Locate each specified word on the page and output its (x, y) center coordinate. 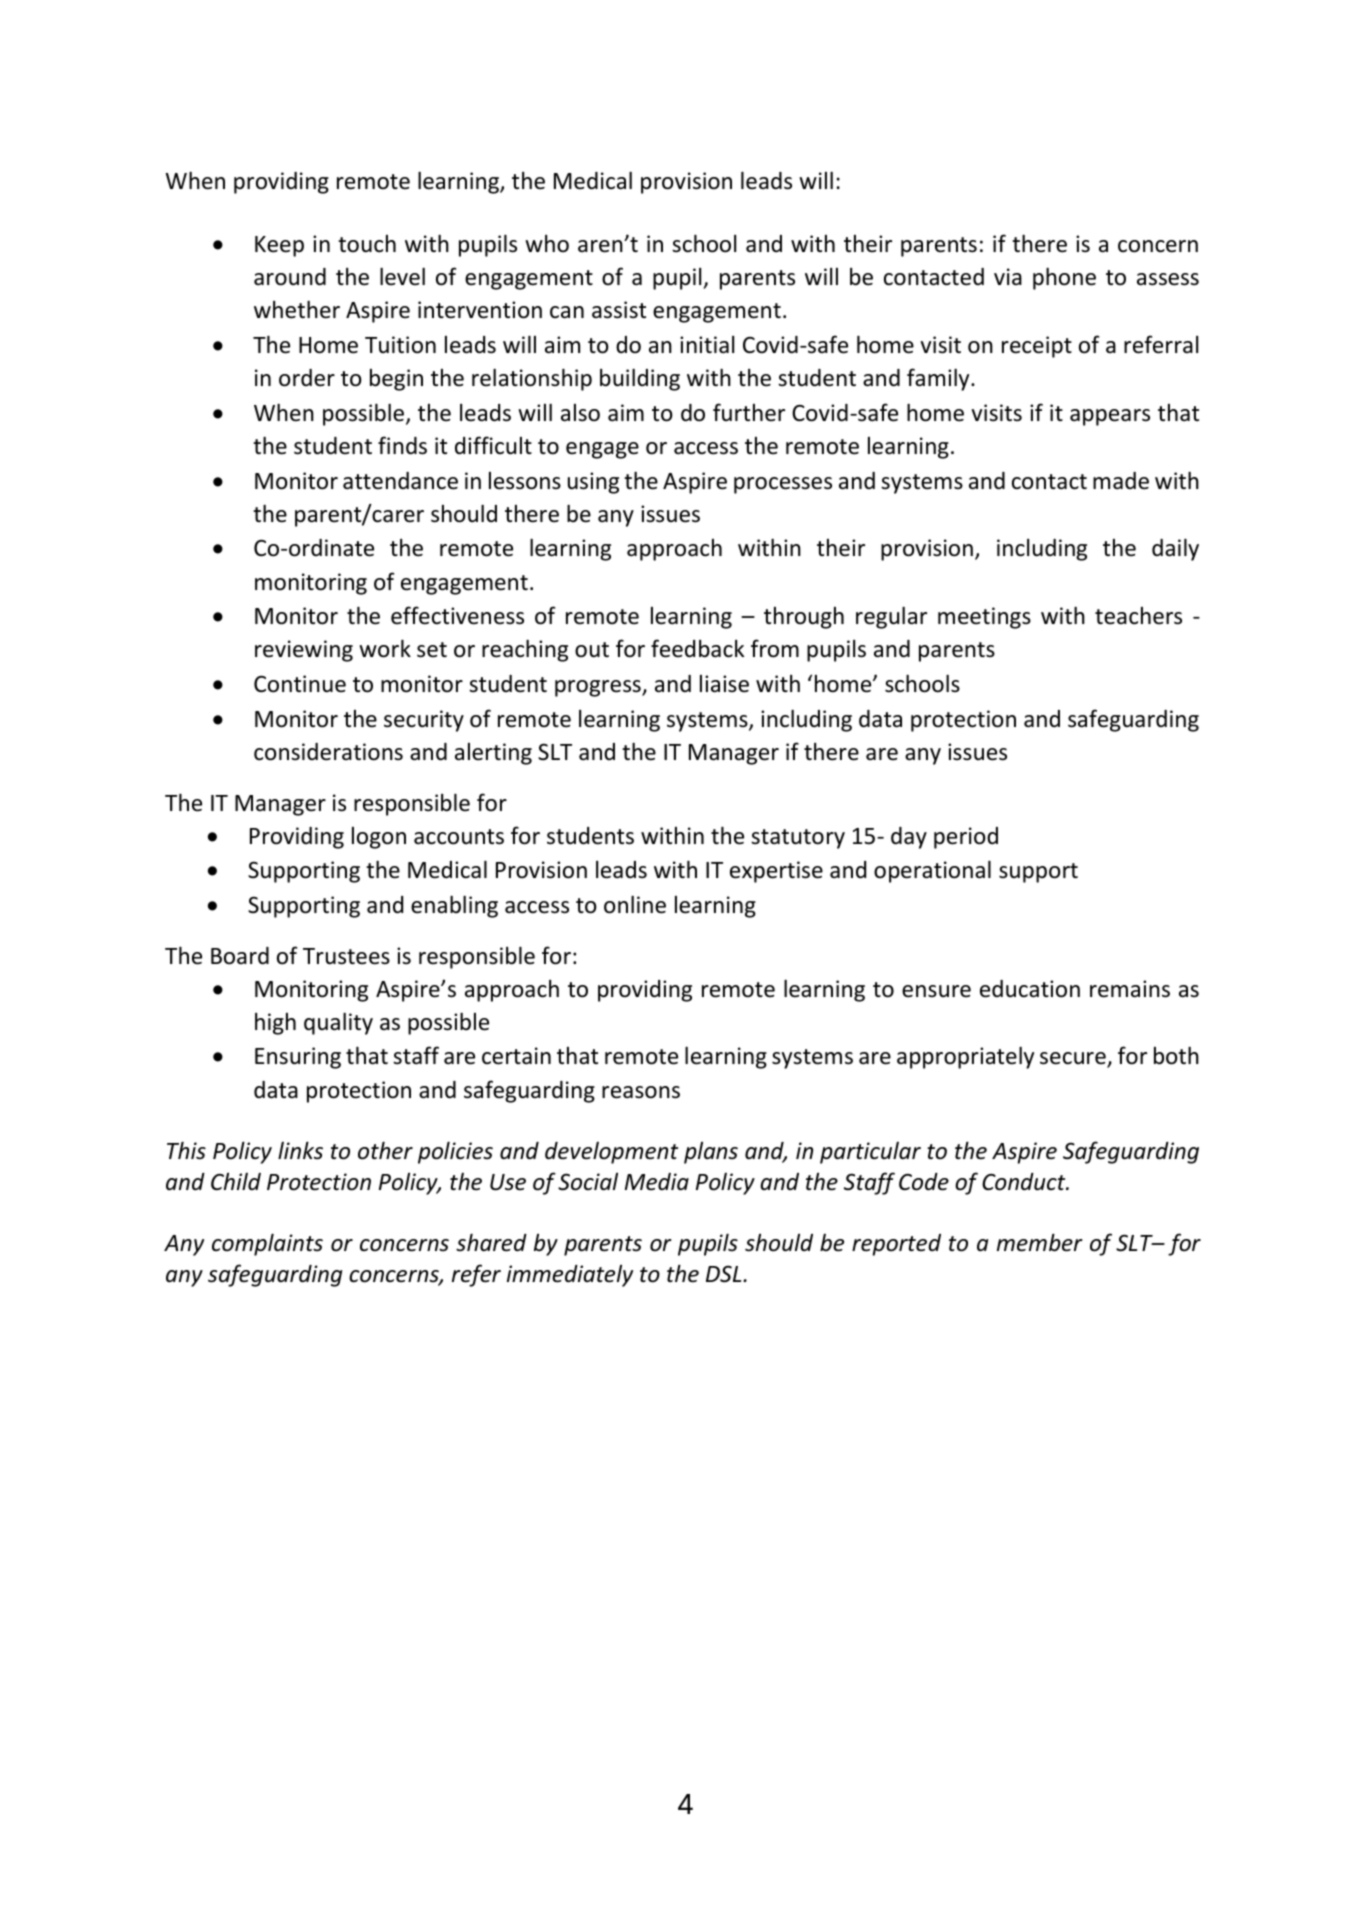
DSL (725, 1274)
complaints (267, 1244)
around (290, 277)
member (1040, 1242)
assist (619, 310)
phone (1064, 278)
